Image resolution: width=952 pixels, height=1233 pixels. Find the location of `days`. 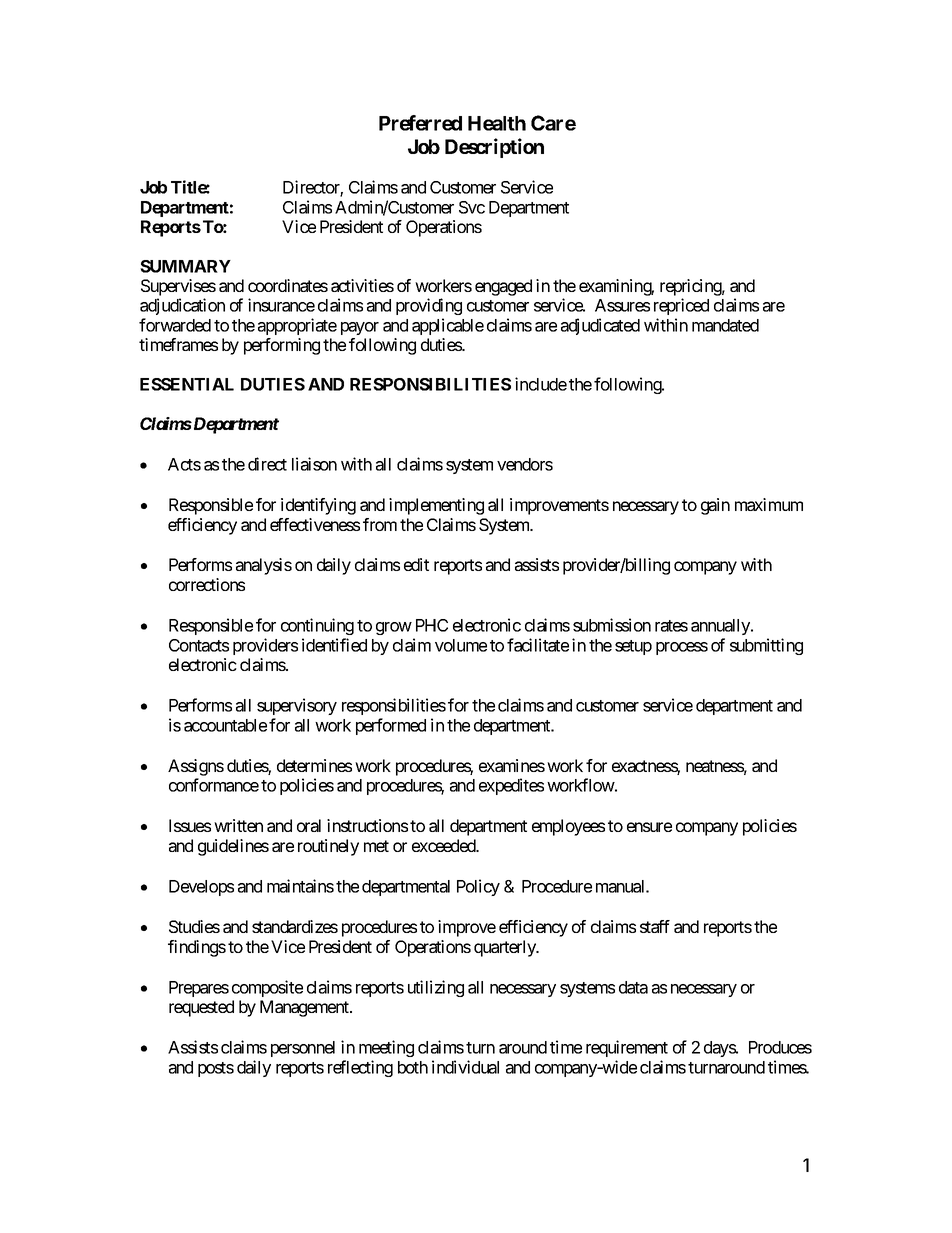

days is located at coordinates (720, 1049).
